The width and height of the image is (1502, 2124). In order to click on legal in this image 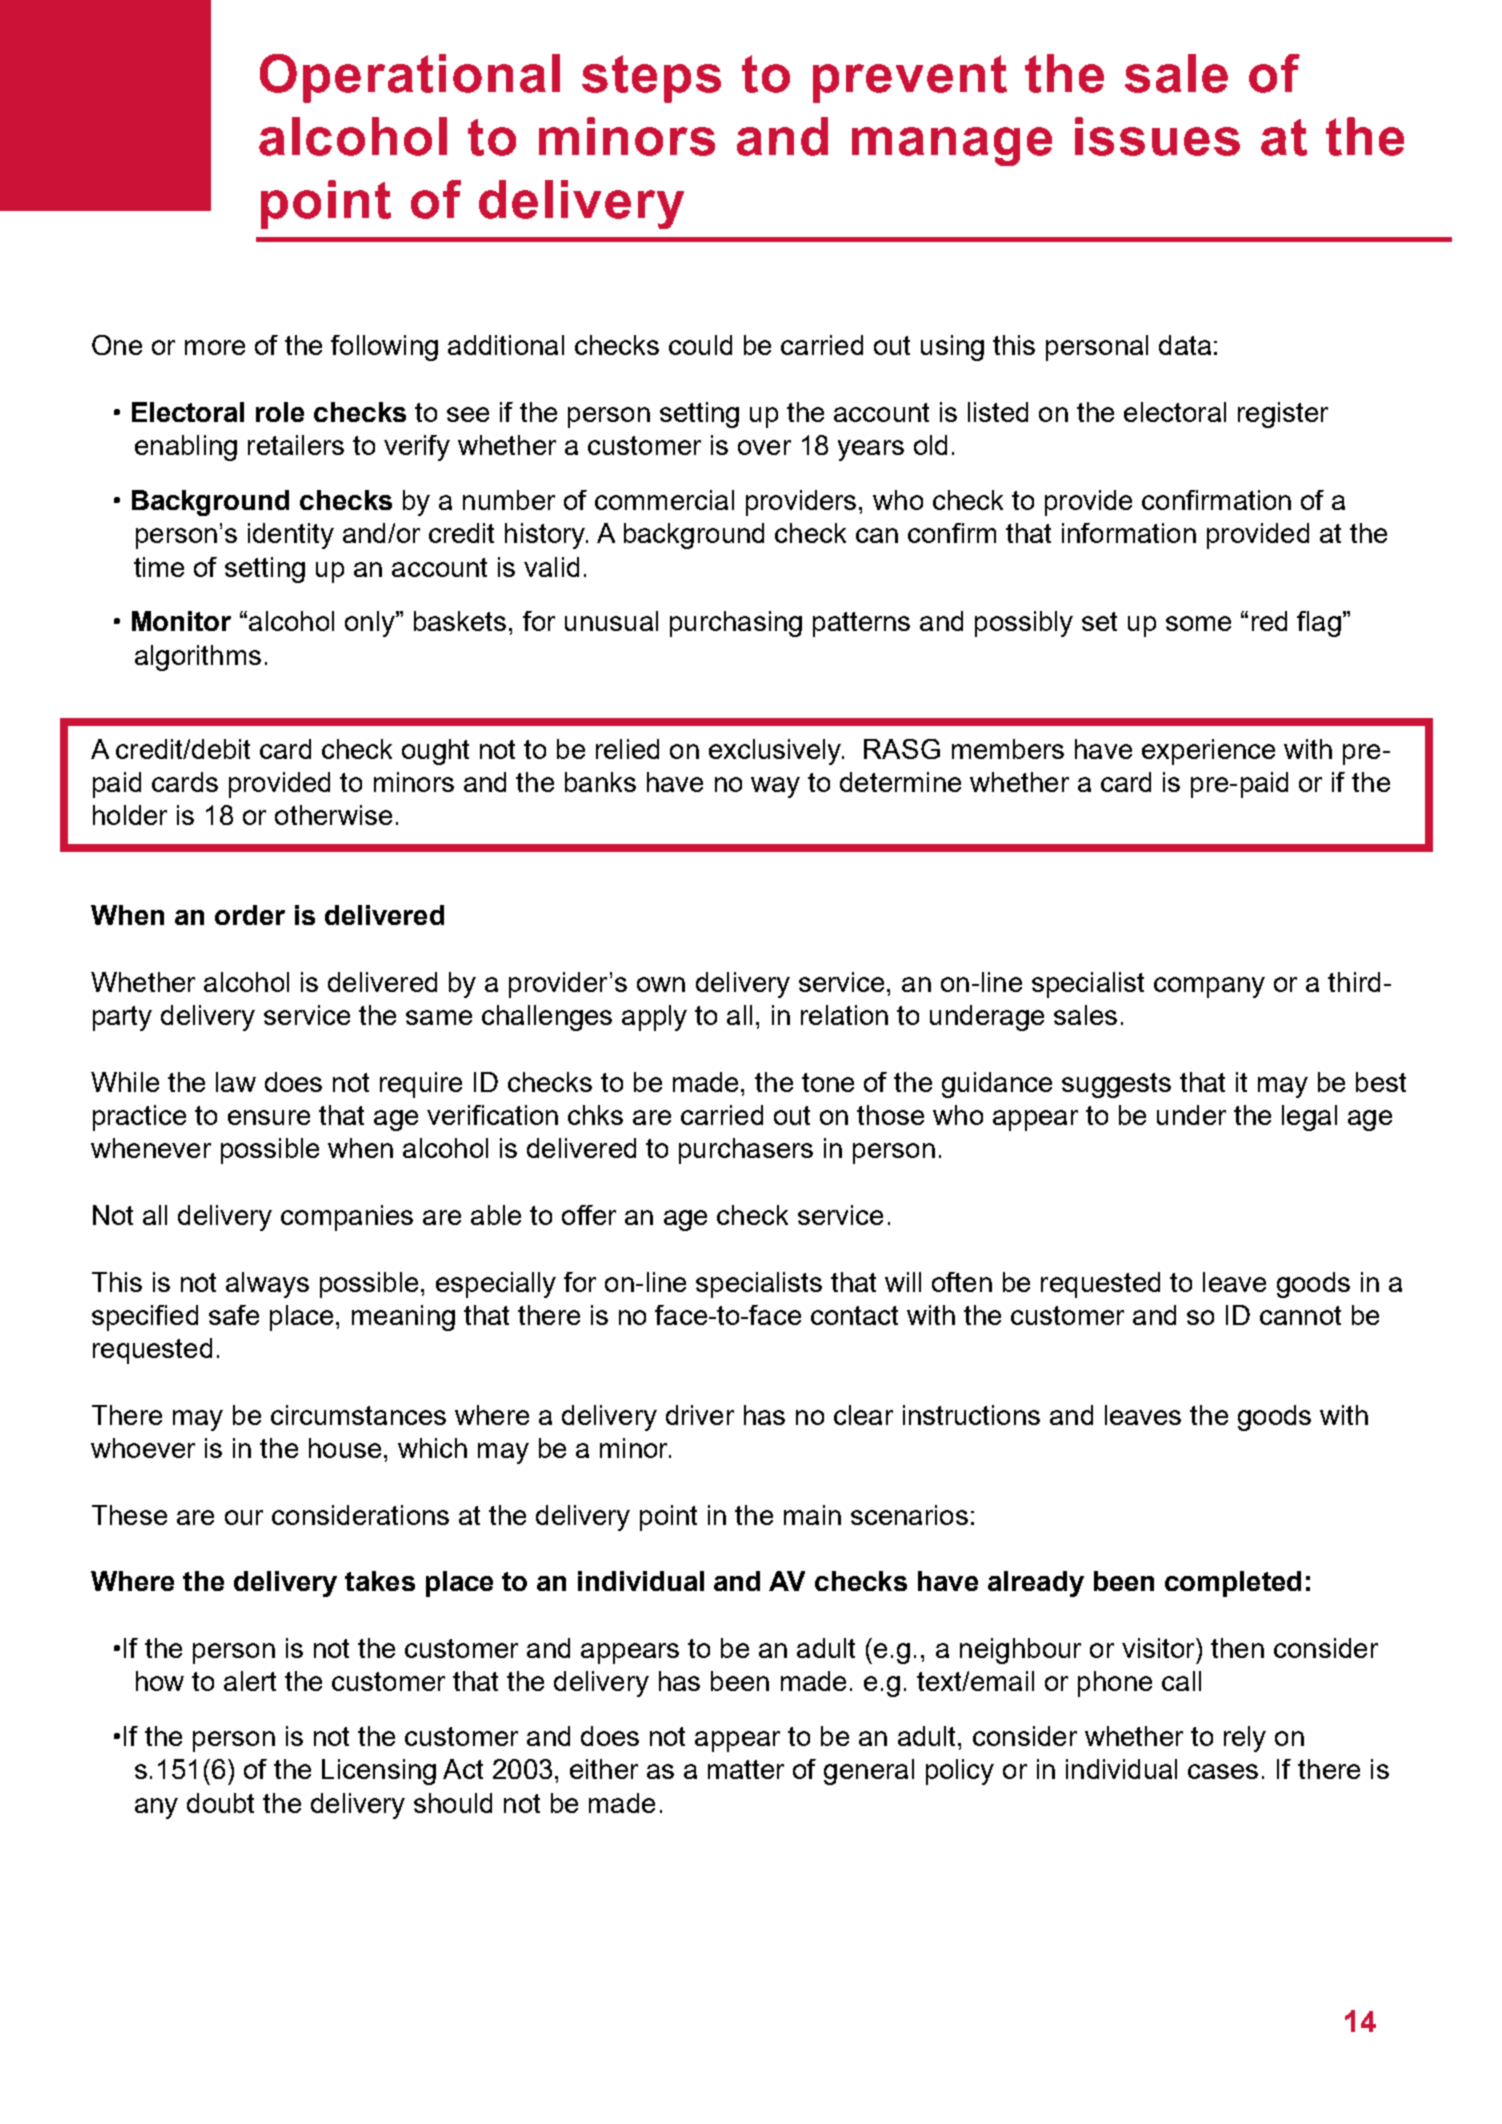, I will do `click(1309, 1118)`.
